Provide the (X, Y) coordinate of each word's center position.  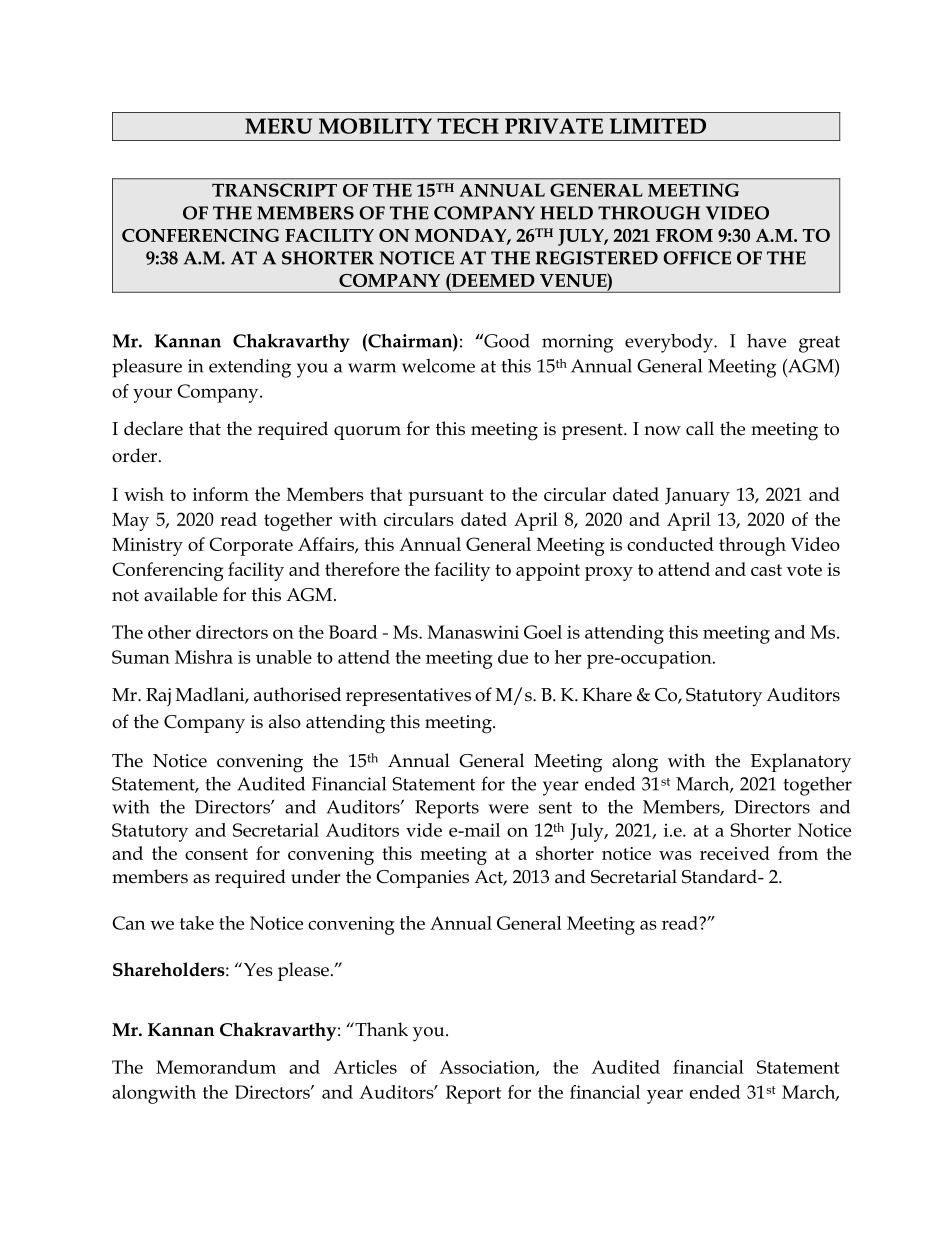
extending (250, 368)
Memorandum (216, 1067)
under (315, 876)
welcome (438, 366)
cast (766, 570)
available (181, 594)
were (509, 809)
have (766, 341)
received (735, 853)
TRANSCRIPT (274, 190)
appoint (548, 572)
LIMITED (658, 126)
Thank (380, 1029)
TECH (468, 126)
